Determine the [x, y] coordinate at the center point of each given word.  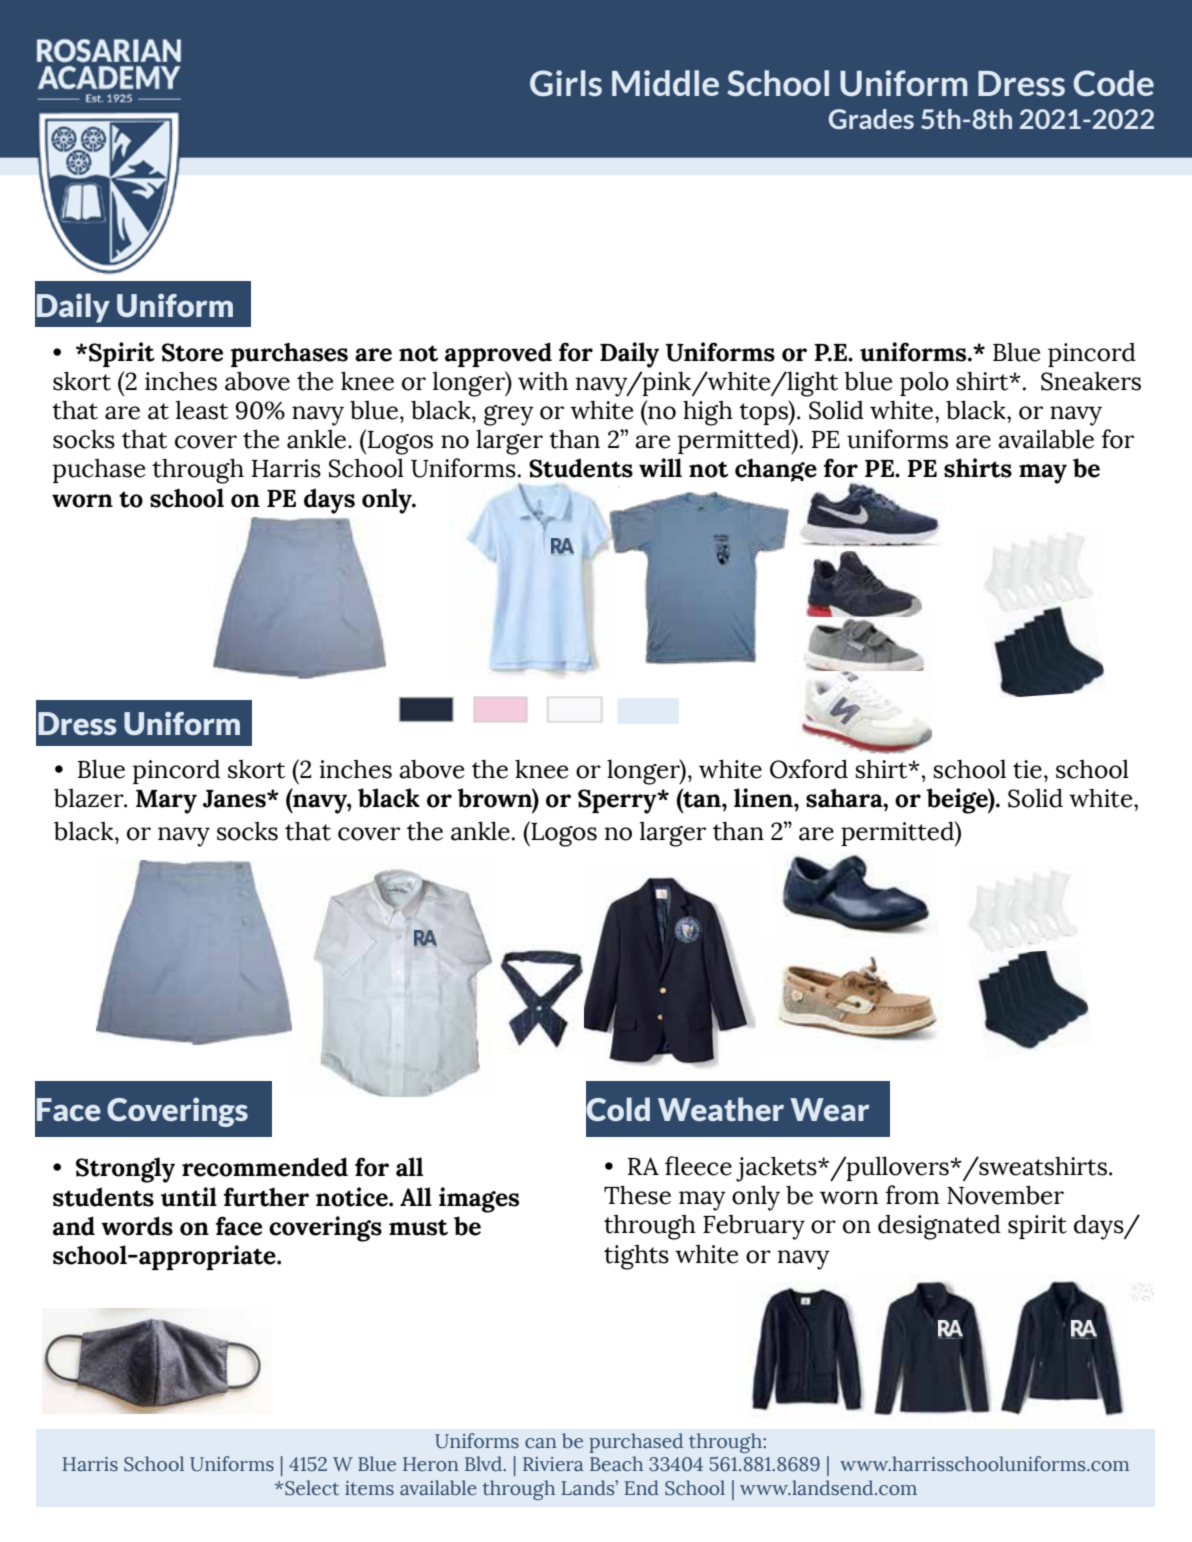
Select [312, 1488]
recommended [265, 1167]
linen [764, 798]
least [202, 410]
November [1005, 1195]
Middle [665, 83]
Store [192, 352]
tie [1027, 769]
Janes [235, 799]
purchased [636, 1443]
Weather [721, 1109]
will [660, 467]
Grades [871, 119]
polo [924, 383]
